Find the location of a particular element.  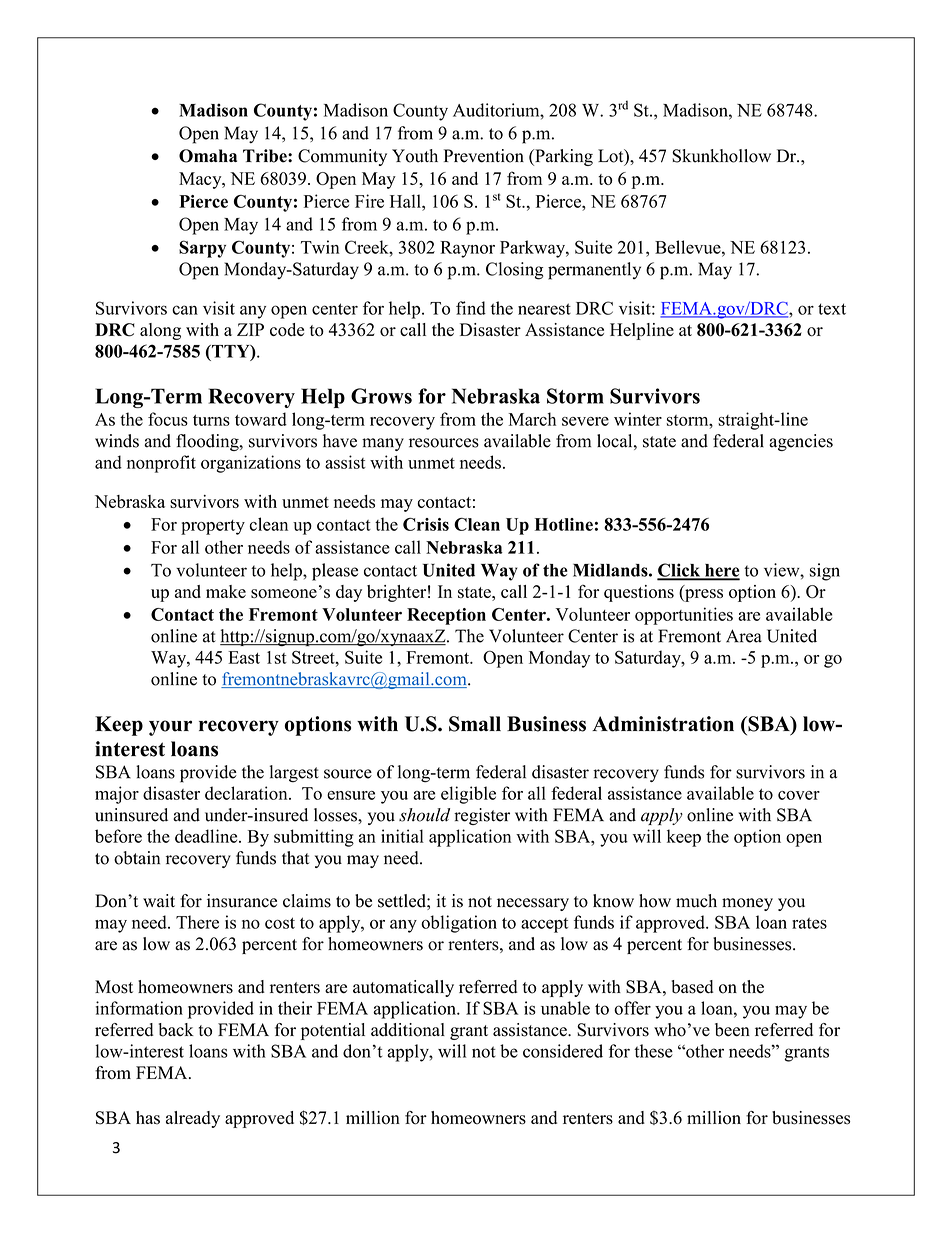

Administration is located at coordinates (663, 724).
